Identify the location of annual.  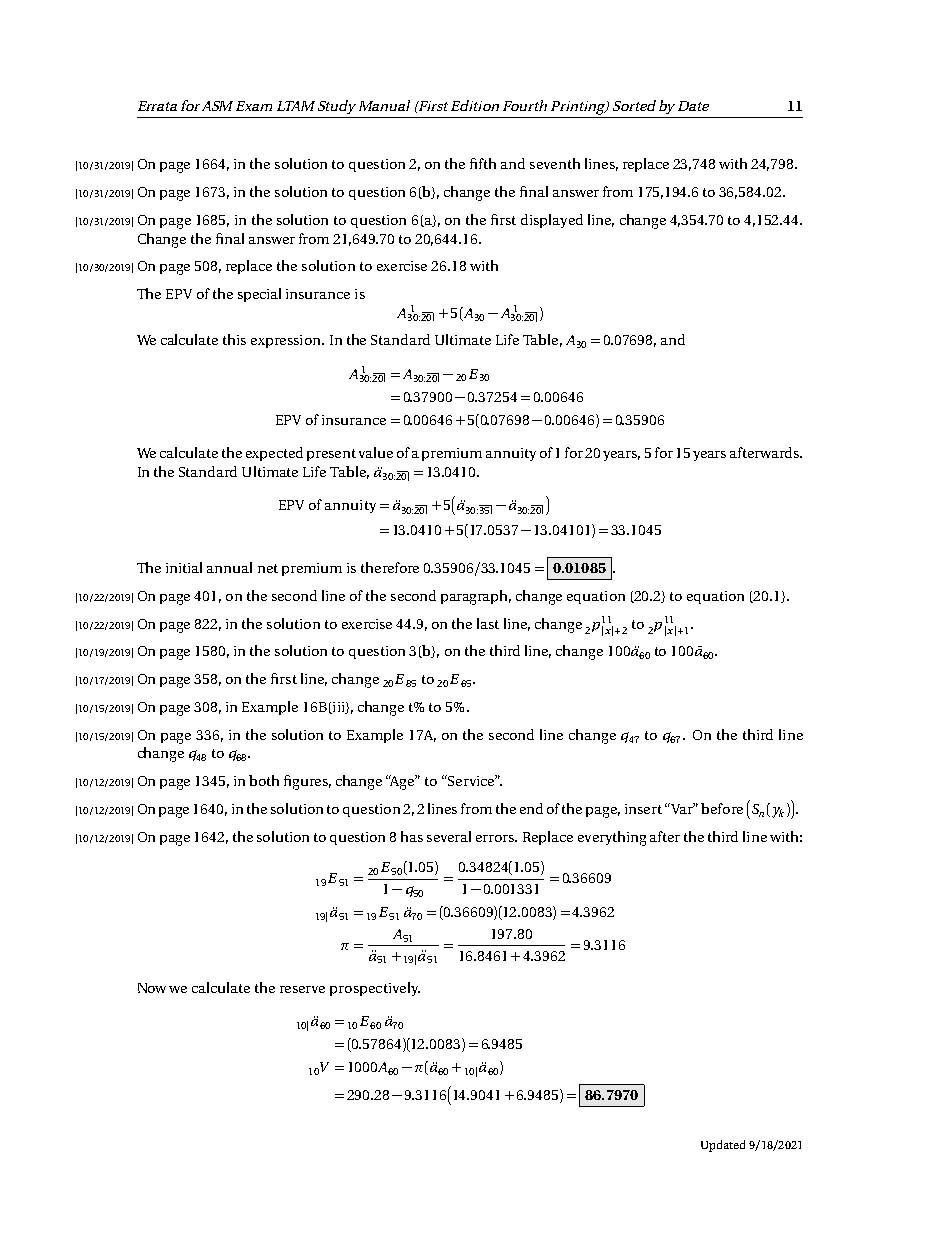
(229, 567).
